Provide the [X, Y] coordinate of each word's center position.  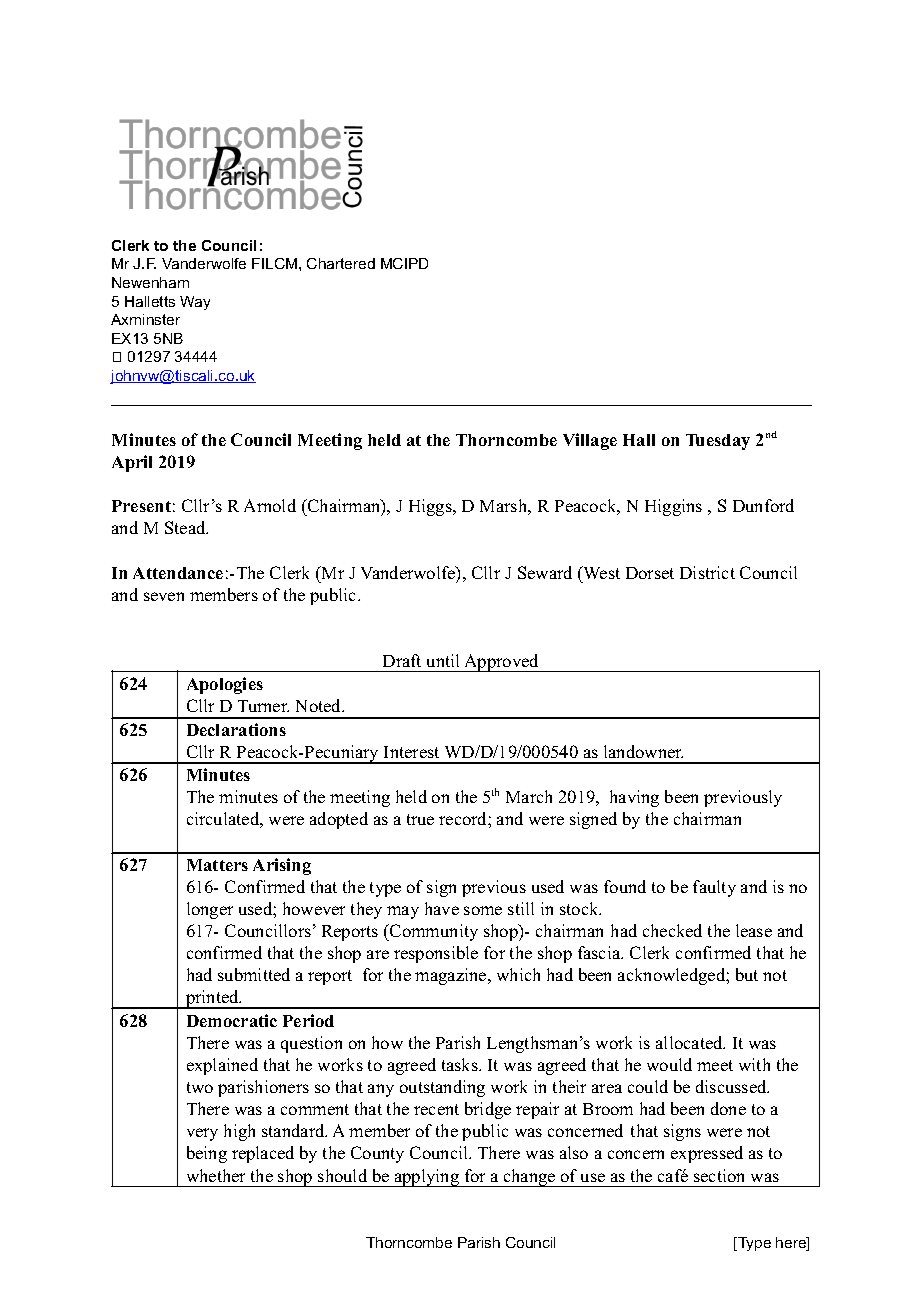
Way [195, 303]
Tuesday [718, 442]
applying [426, 1178]
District [707, 572]
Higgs [431, 507]
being [207, 1154]
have [442, 908]
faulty [714, 888]
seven [164, 596]
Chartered [341, 263]
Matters [217, 865]
